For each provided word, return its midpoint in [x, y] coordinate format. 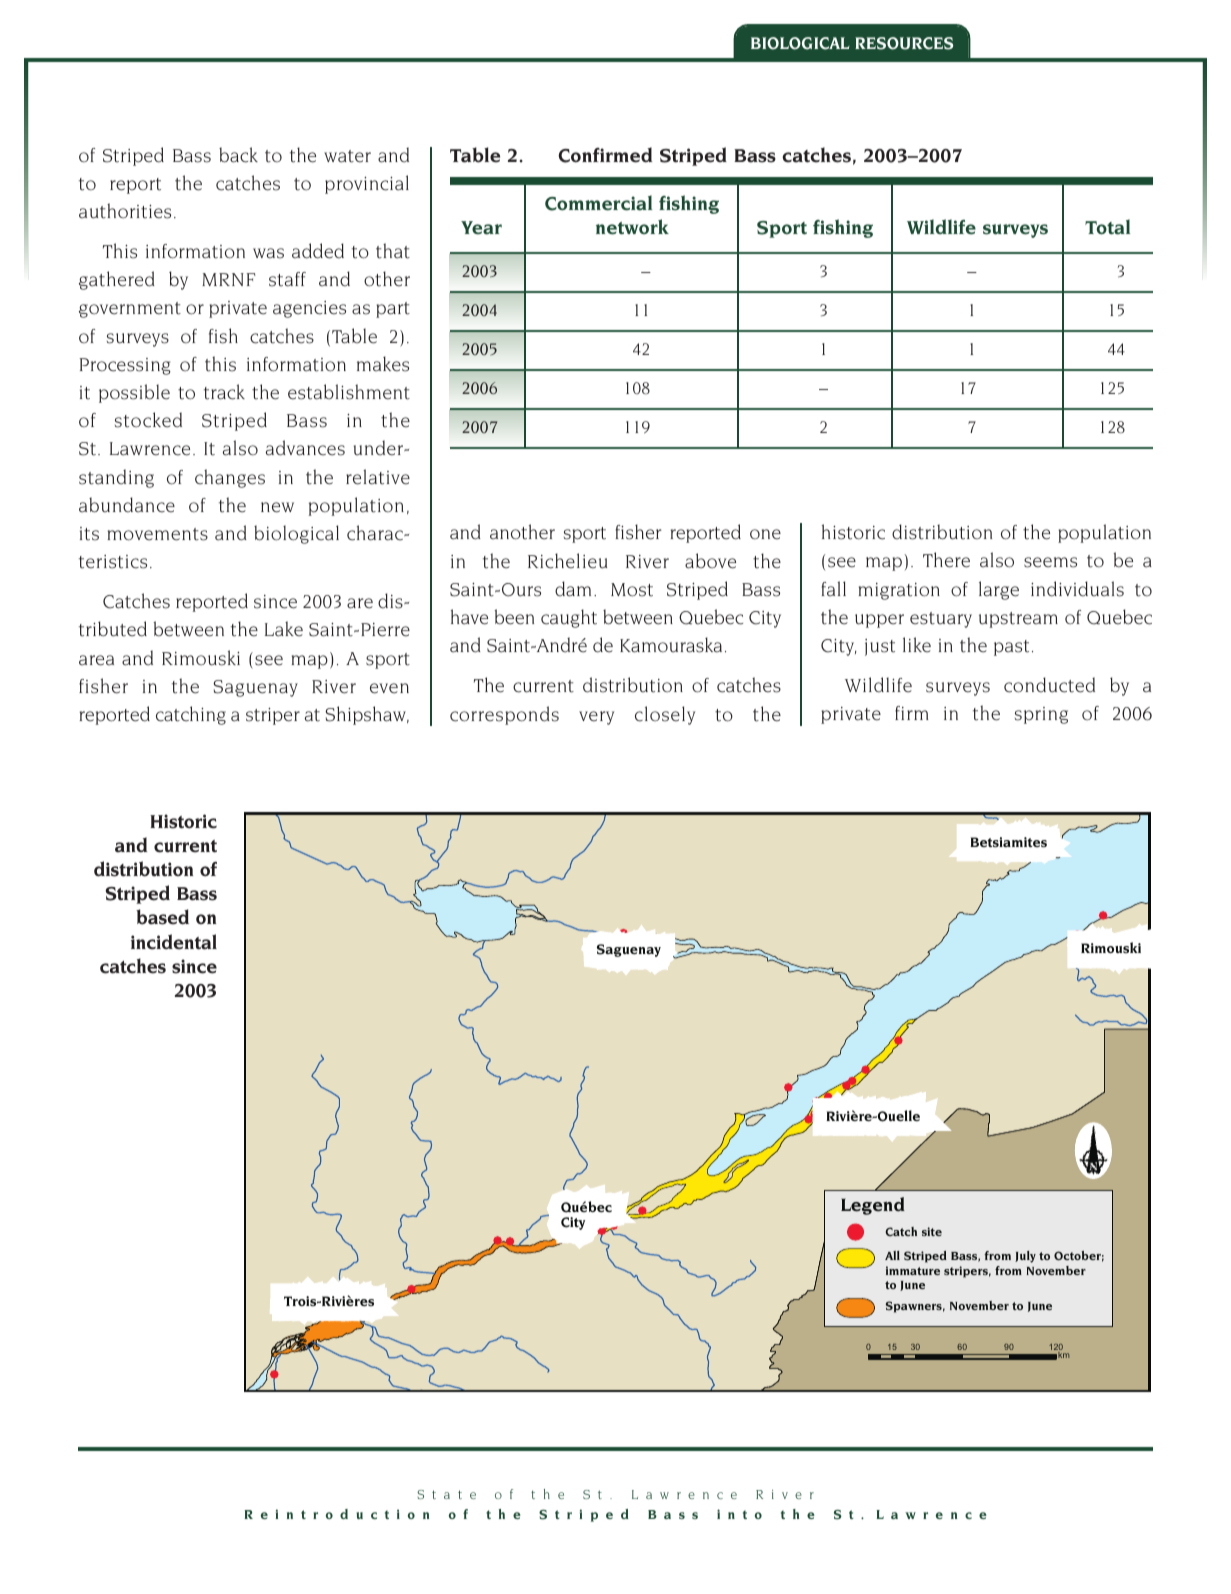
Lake [284, 629]
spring [1041, 715]
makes [383, 364]
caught [569, 618]
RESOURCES [904, 43]
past [1011, 648]
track [224, 392]
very [596, 718]
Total [1107, 227]
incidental [174, 942]
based [162, 917]
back [238, 155]
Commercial [598, 203]
